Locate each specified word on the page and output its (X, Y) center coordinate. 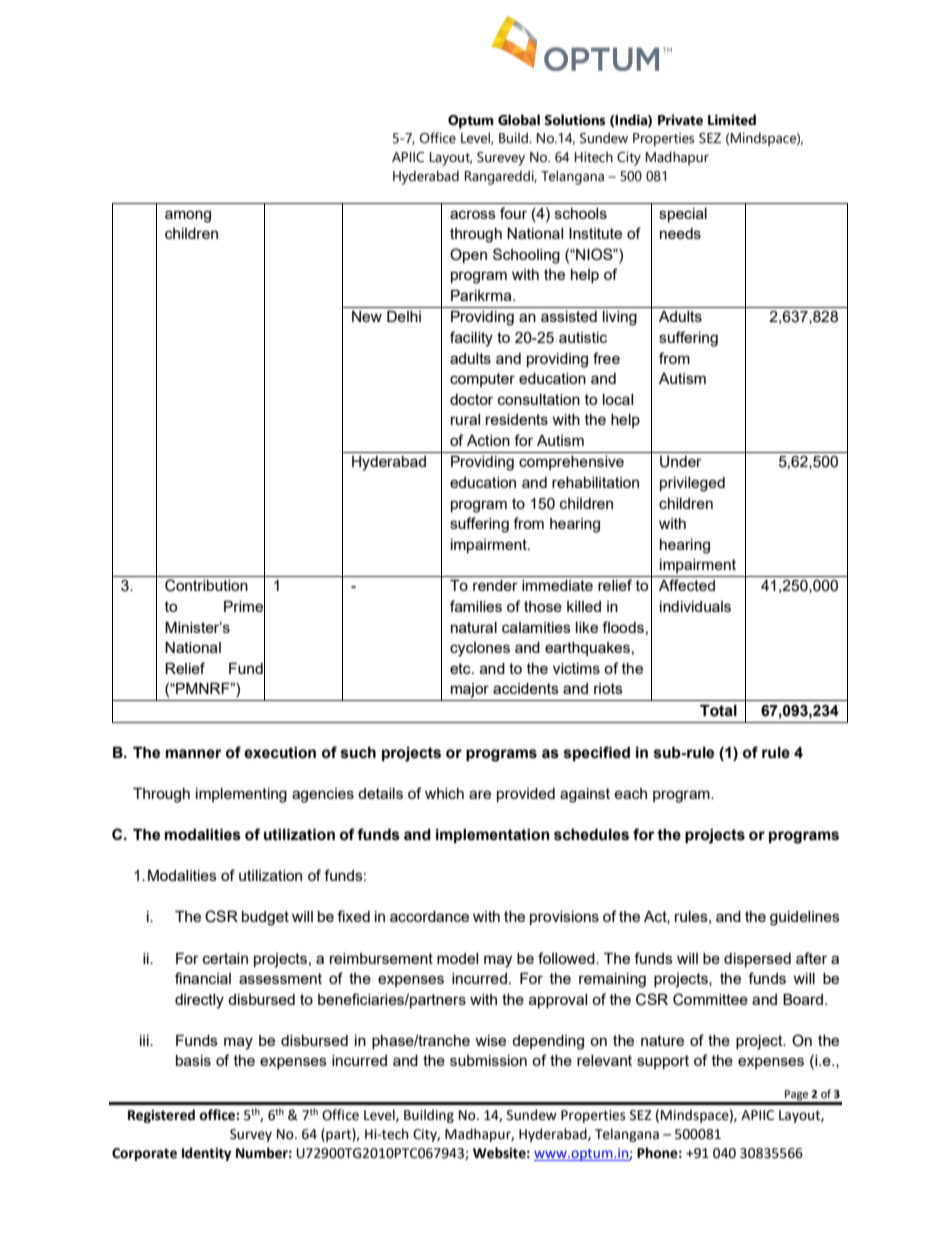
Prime (244, 607)
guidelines (805, 918)
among (188, 216)
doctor (471, 399)
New (367, 316)
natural (474, 627)
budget (265, 918)
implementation (493, 836)
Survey (251, 1135)
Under (681, 462)
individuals (695, 606)
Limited (732, 120)
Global (519, 120)
